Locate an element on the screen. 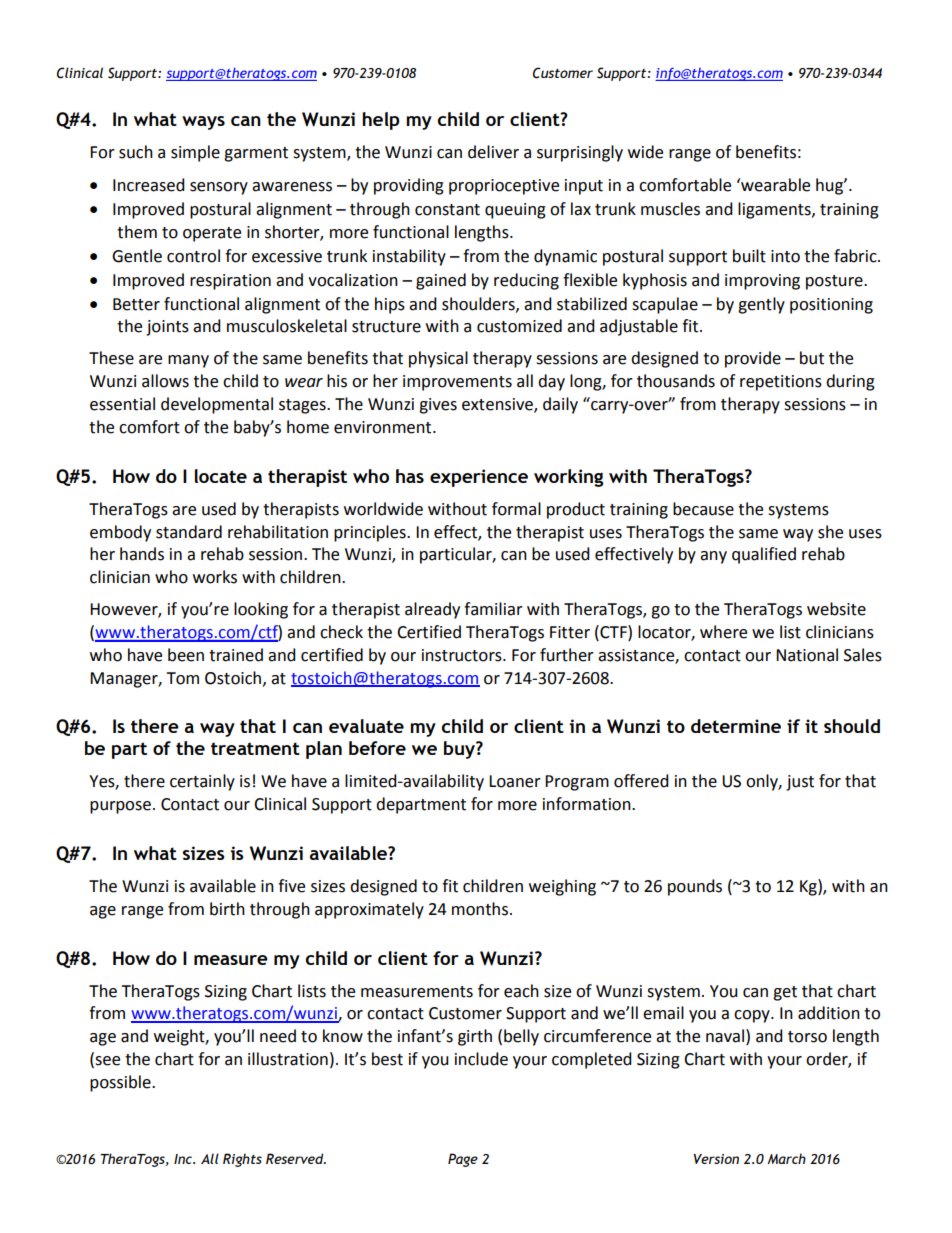  hug is located at coordinates (830, 186).
